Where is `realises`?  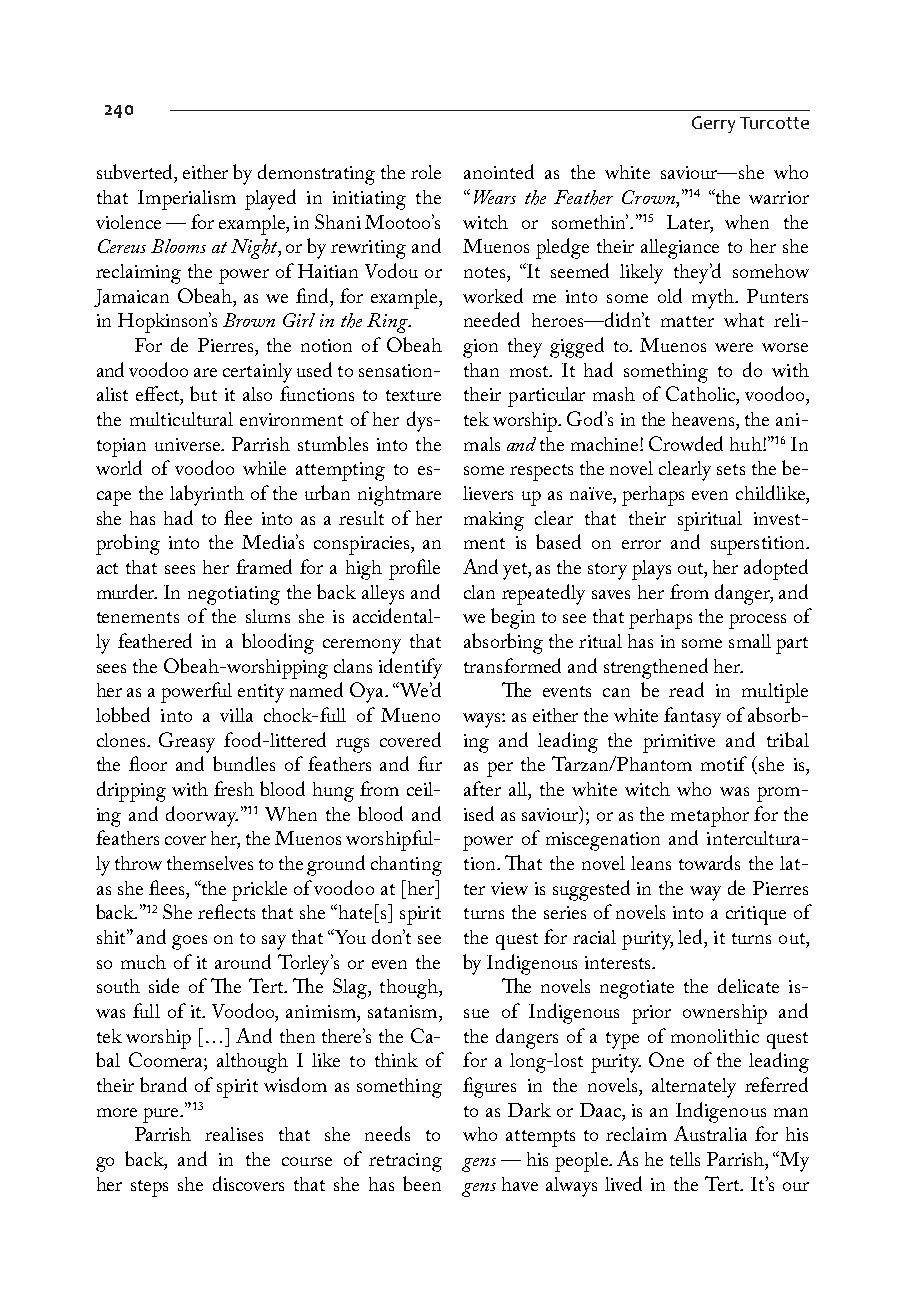
realises is located at coordinates (234, 1134).
